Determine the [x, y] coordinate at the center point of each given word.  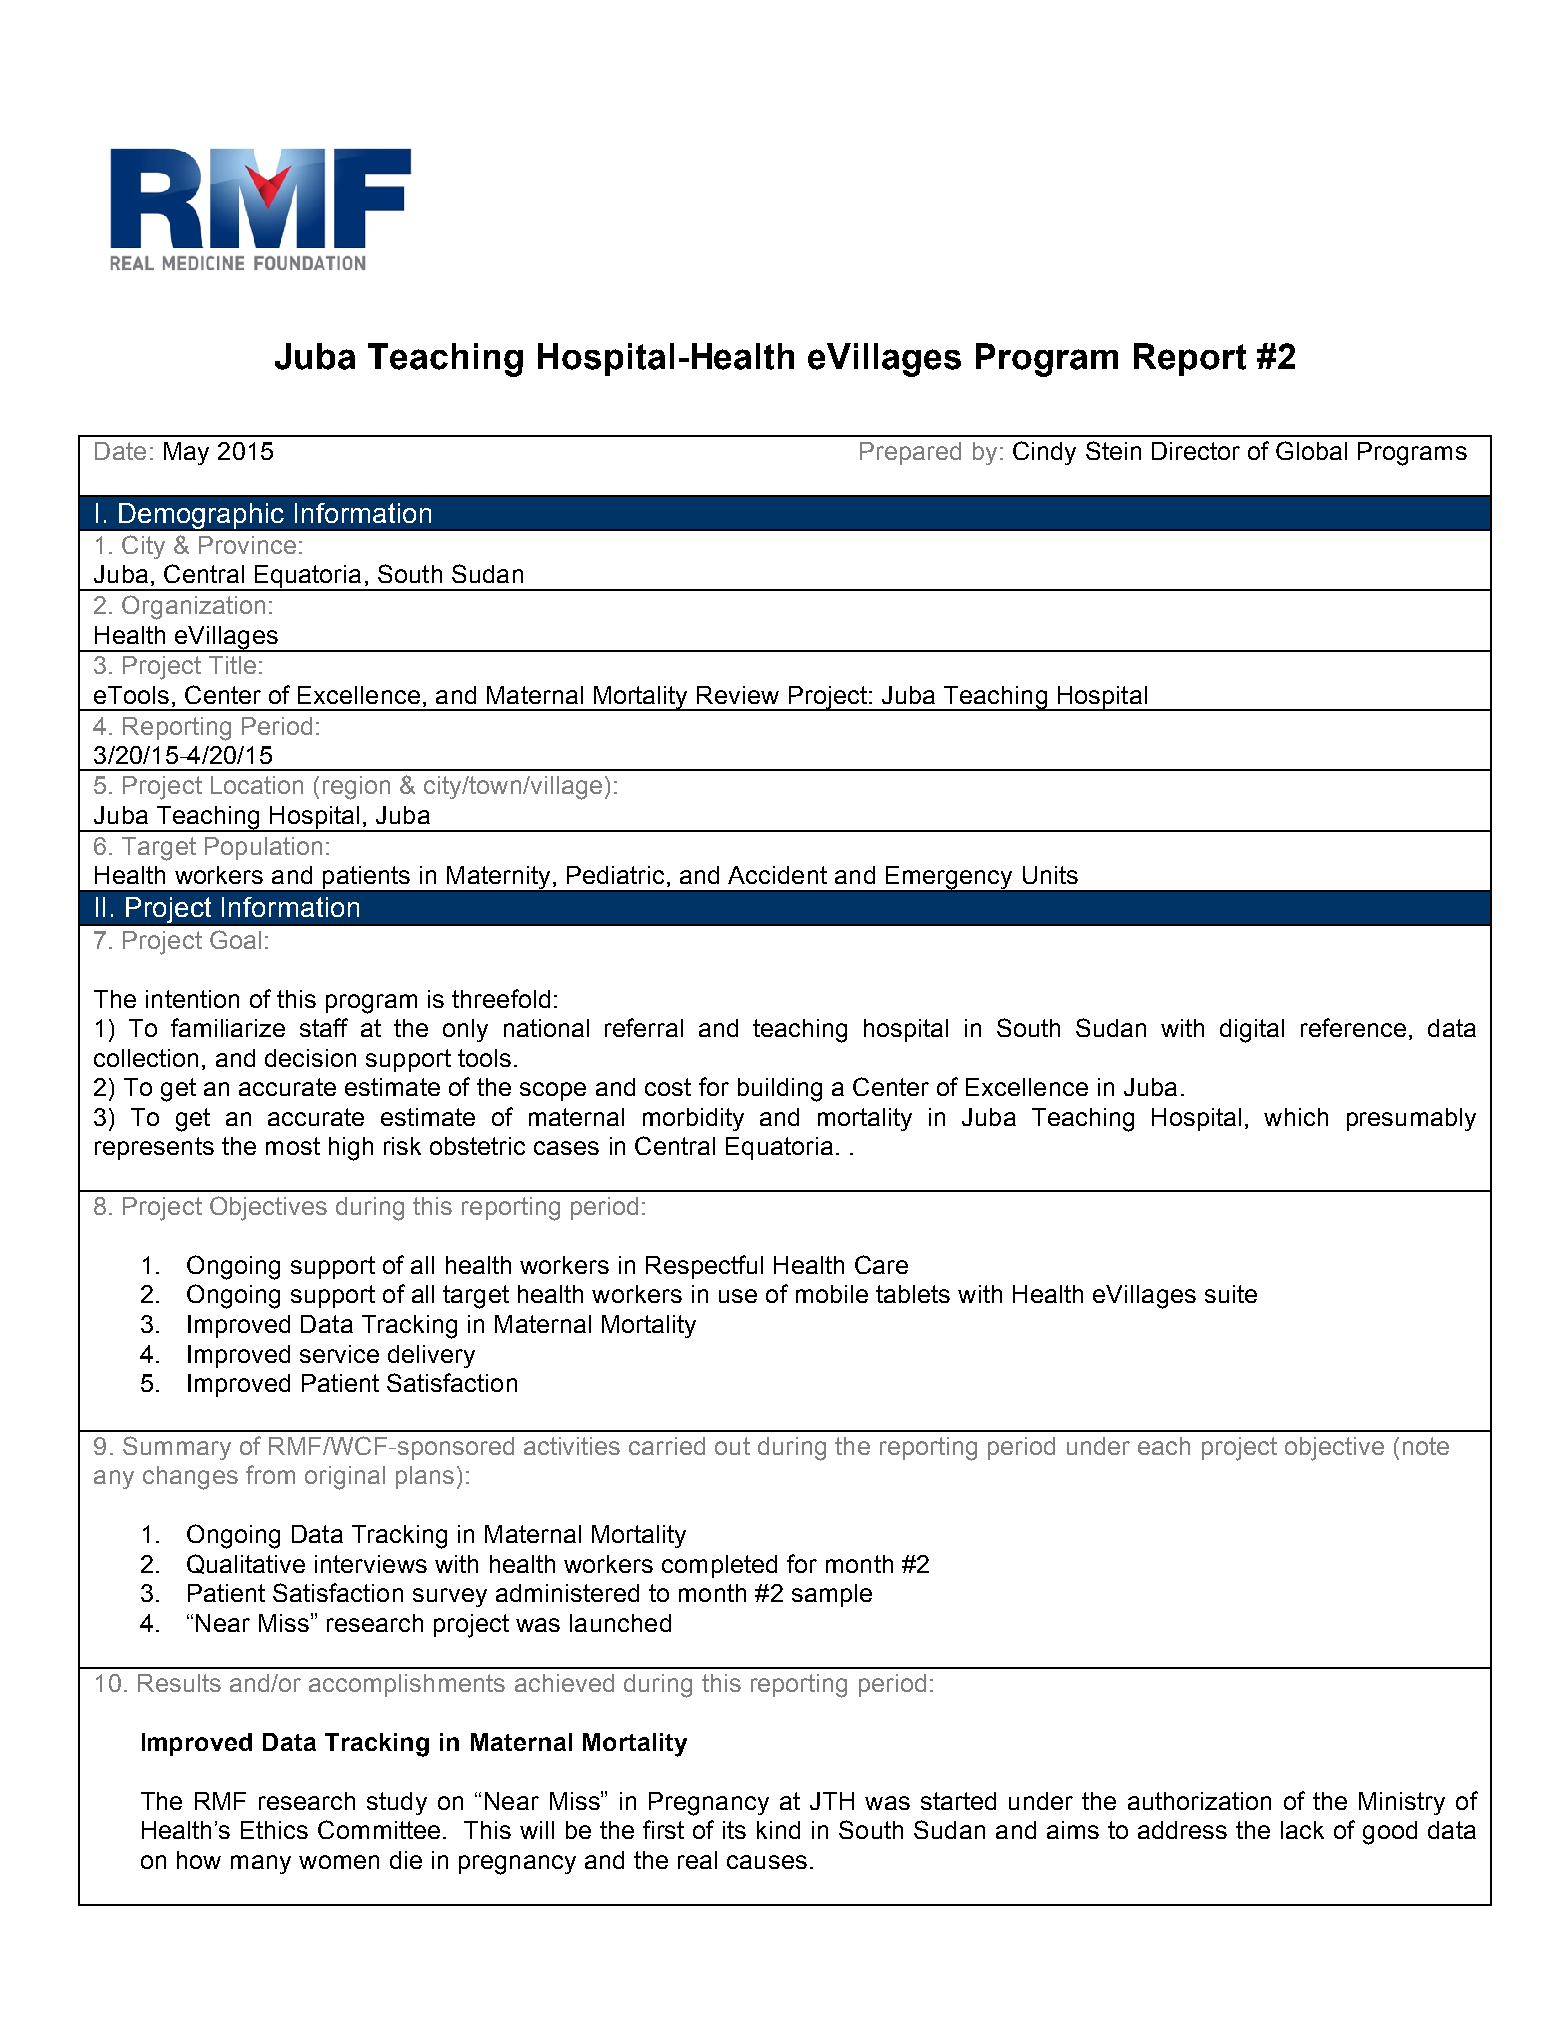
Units [1050, 875]
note [1426, 1446]
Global [1311, 450]
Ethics [274, 1830]
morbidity [693, 1119]
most [293, 1146]
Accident [777, 875]
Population [263, 848]
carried [667, 1446]
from [270, 1474]
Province [247, 545]
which [1296, 1117]
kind [778, 1830]
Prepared [910, 453]
